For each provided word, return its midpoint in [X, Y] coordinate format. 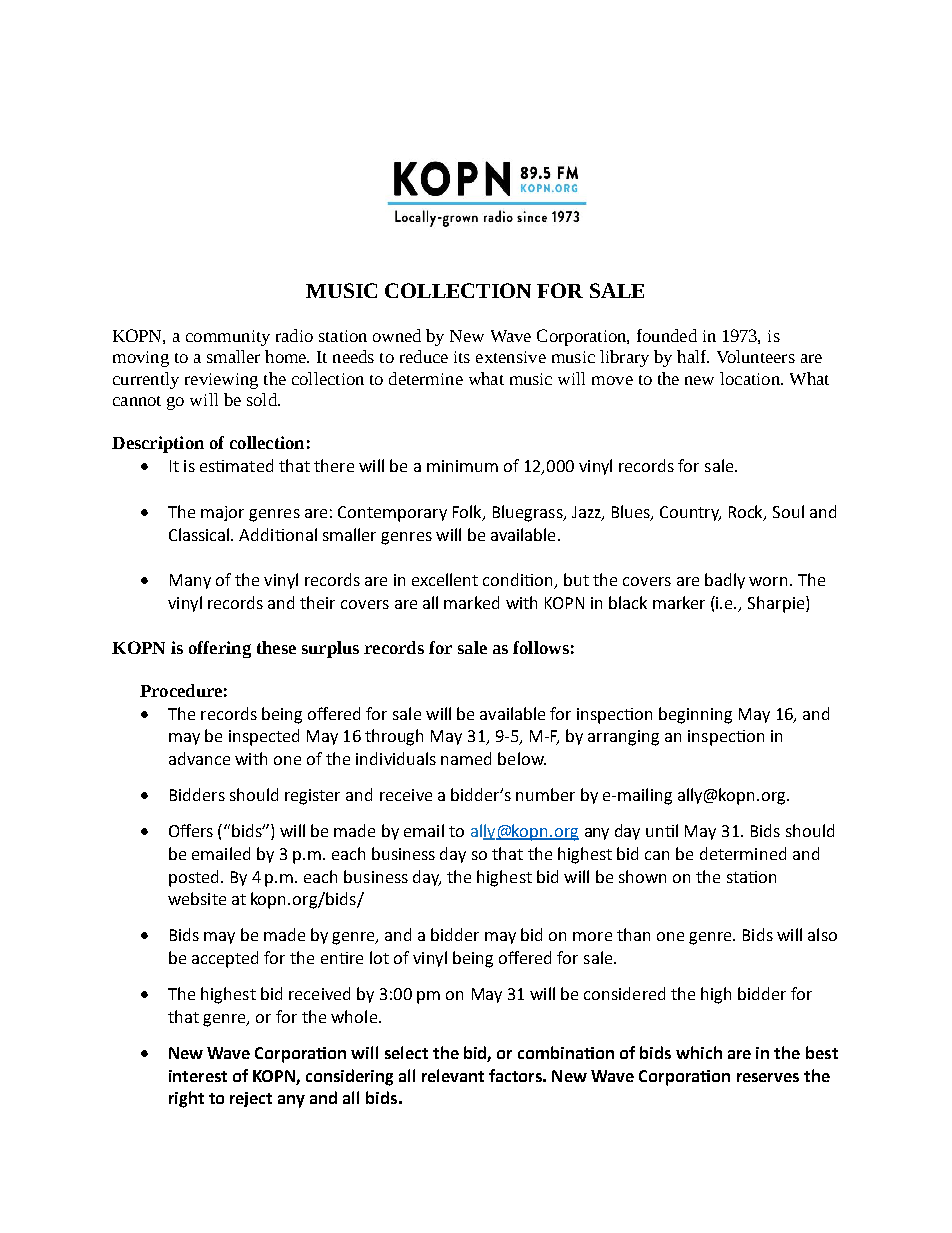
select [406, 1052]
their [317, 602]
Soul [788, 511]
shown [642, 876]
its [462, 357]
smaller [233, 356]
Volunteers [756, 356]
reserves [768, 1077]
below [522, 758]
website [197, 898]
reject [251, 1099]
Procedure [181, 690]
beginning [695, 715]
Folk [468, 513]
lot [379, 957]
